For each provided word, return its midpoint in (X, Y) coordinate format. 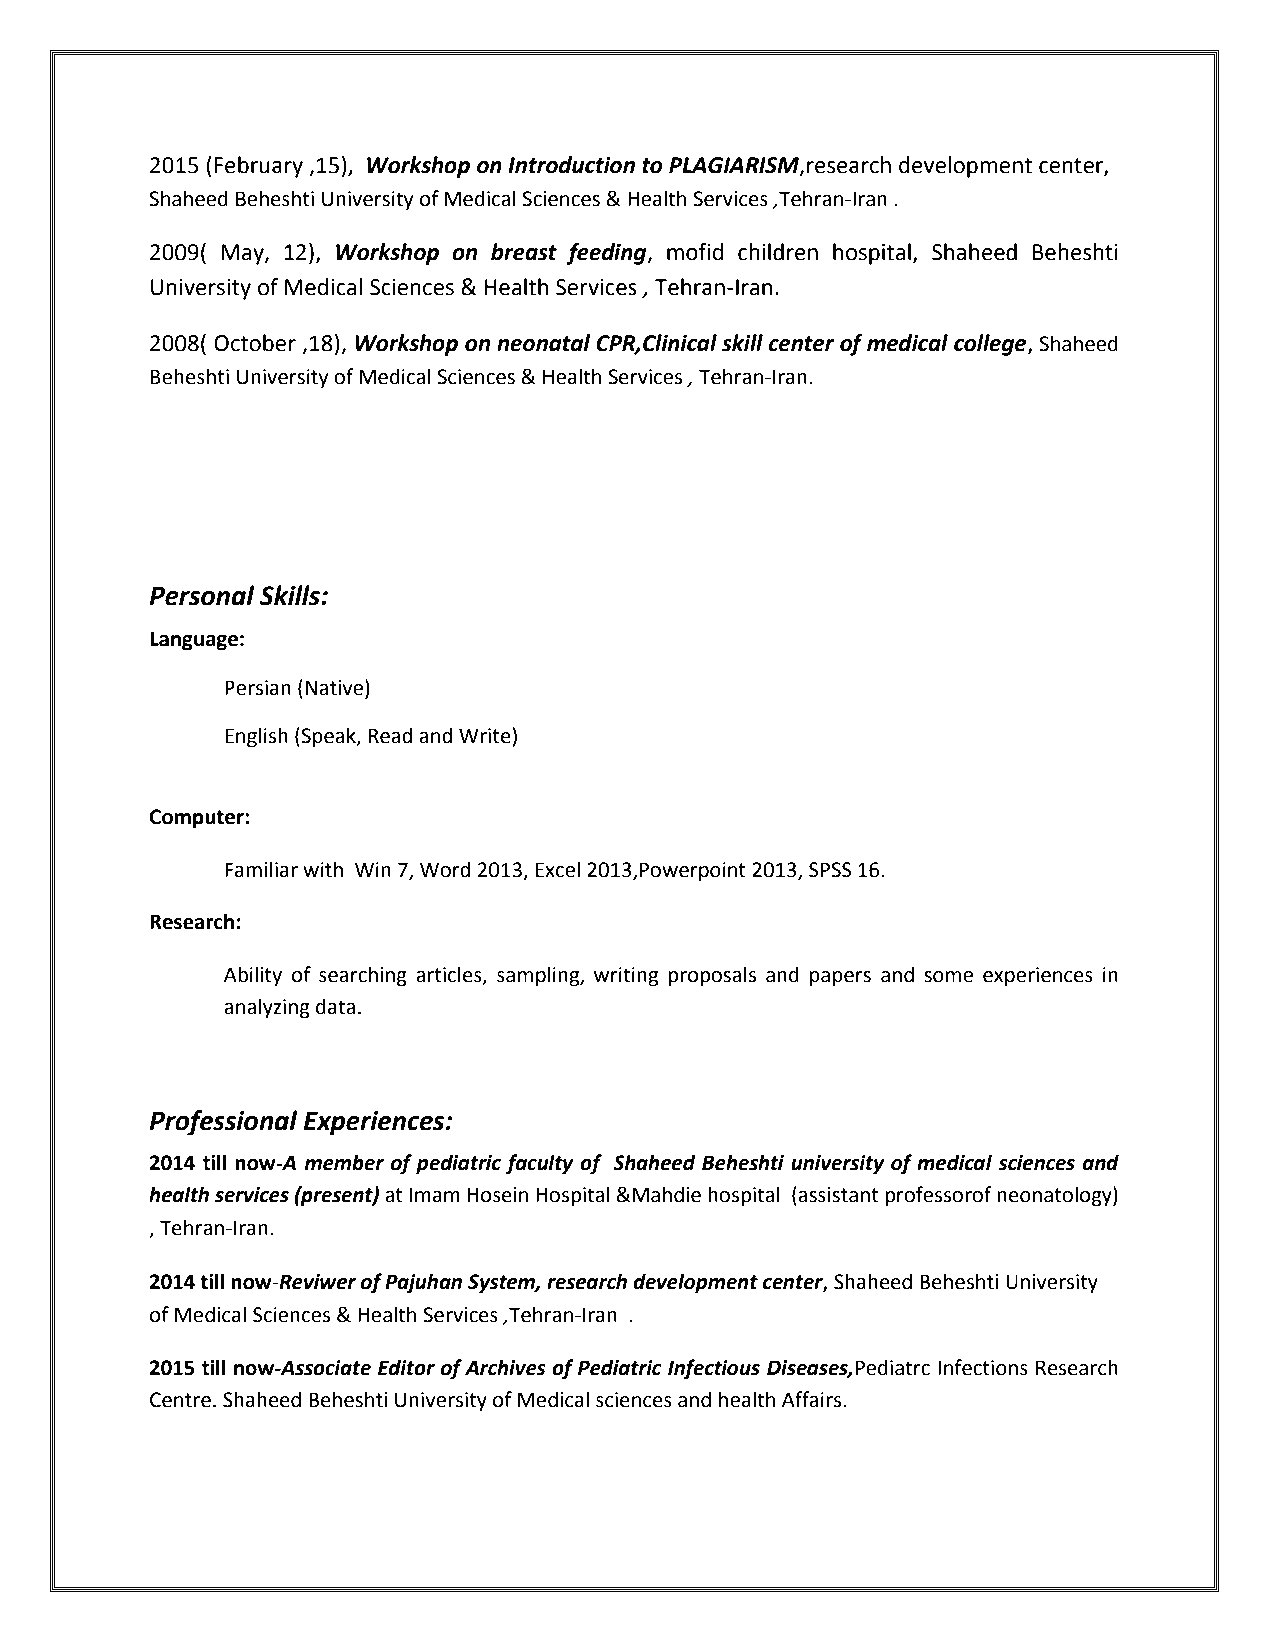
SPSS (830, 870)
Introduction (571, 165)
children (778, 252)
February (258, 167)
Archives (505, 1367)
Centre (180, 1400)
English (256, 737)
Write (486, 735)
